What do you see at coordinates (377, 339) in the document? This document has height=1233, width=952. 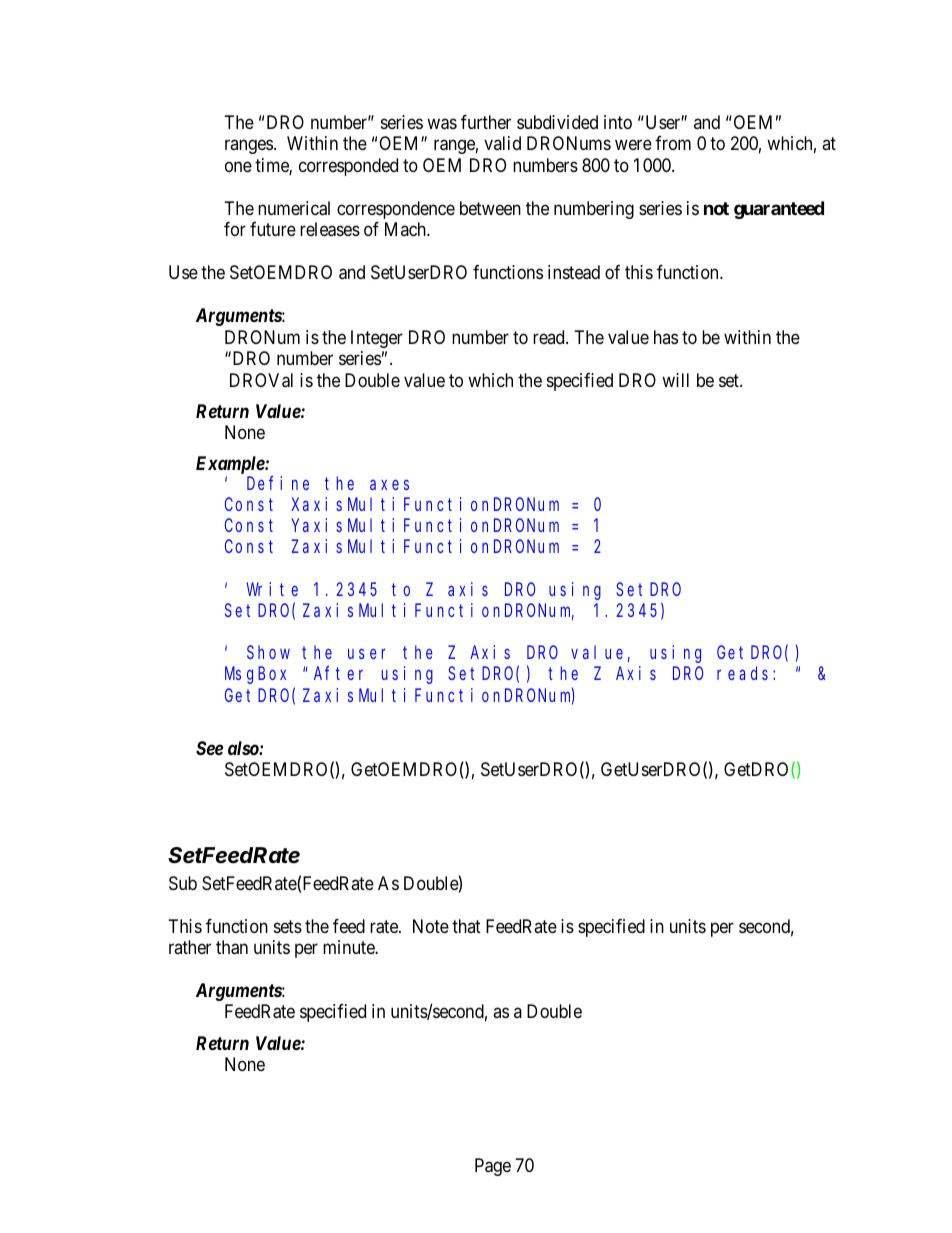 I see `Integer` at bounding box center [377, 339].
